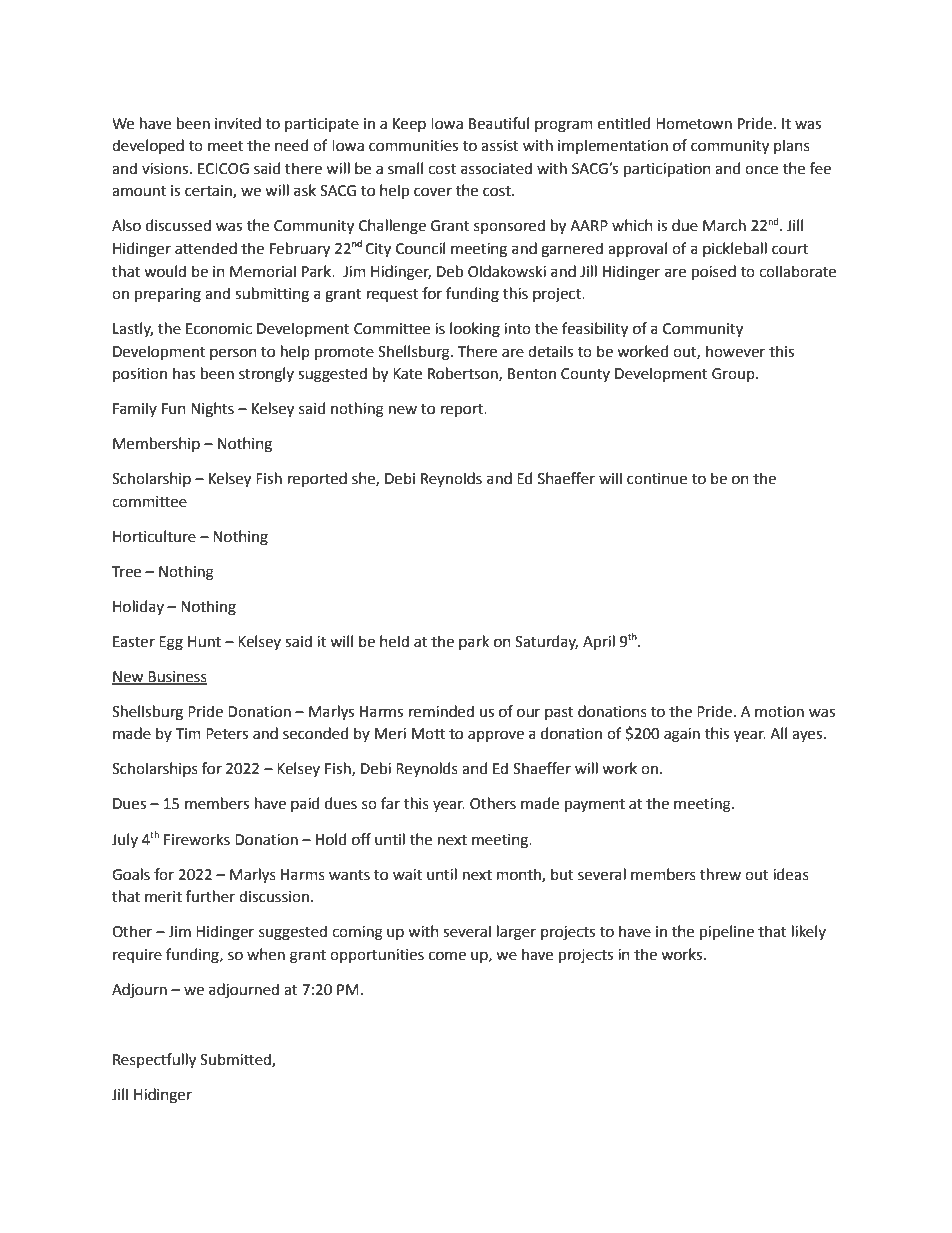 This page has height=1233, width=952. I want to click on Holiday, so click(138, 607).
